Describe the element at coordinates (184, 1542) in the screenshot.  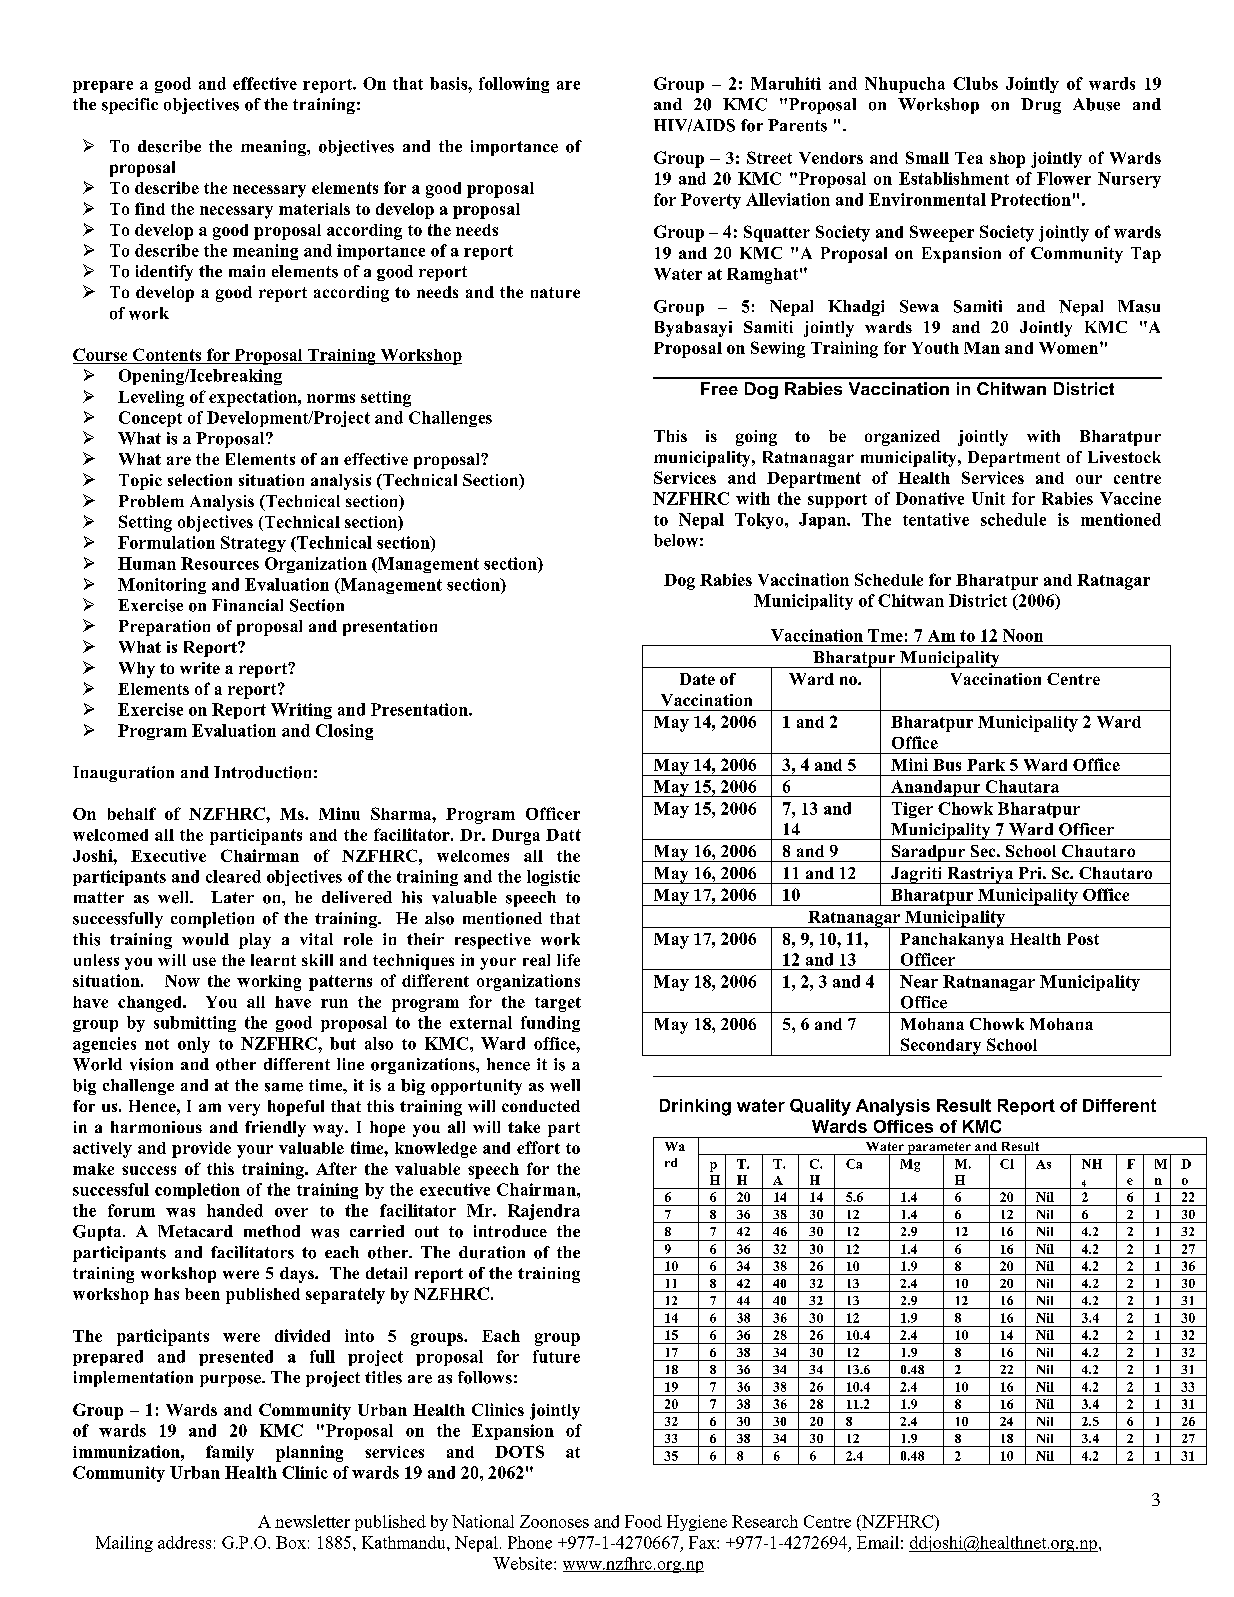
I see `address` at that location.
